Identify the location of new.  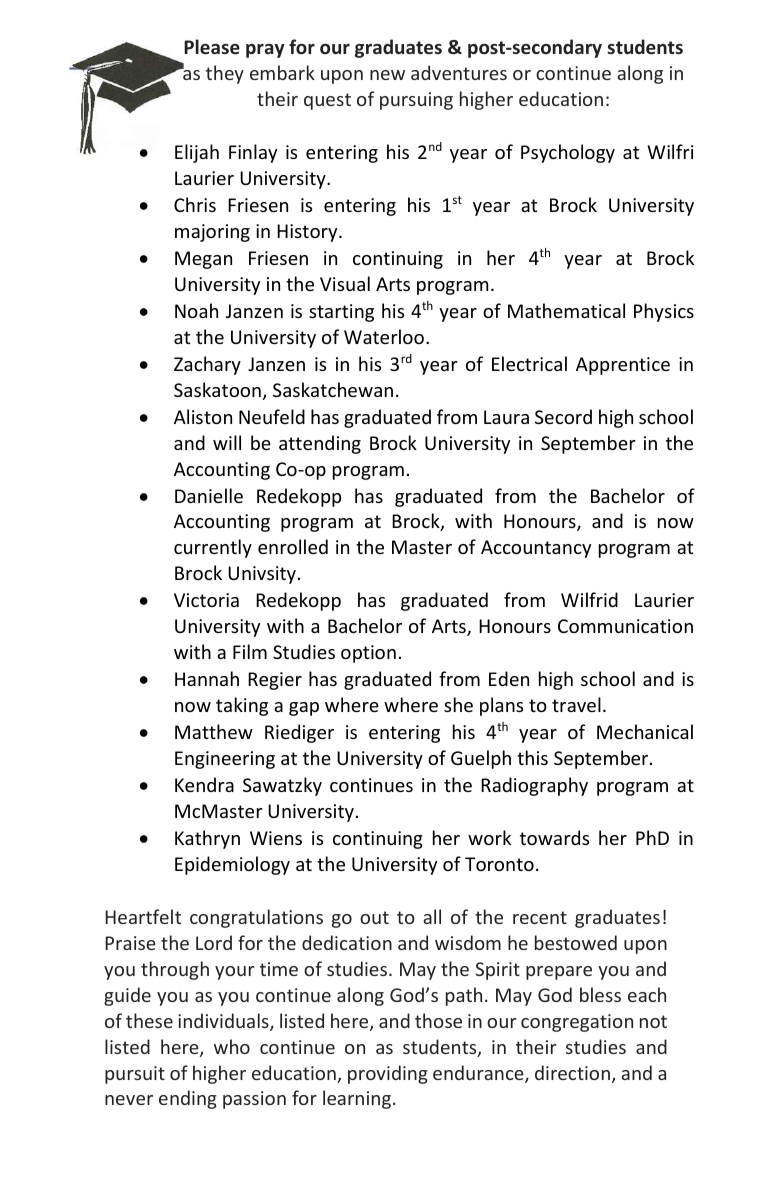
(387, 75).
